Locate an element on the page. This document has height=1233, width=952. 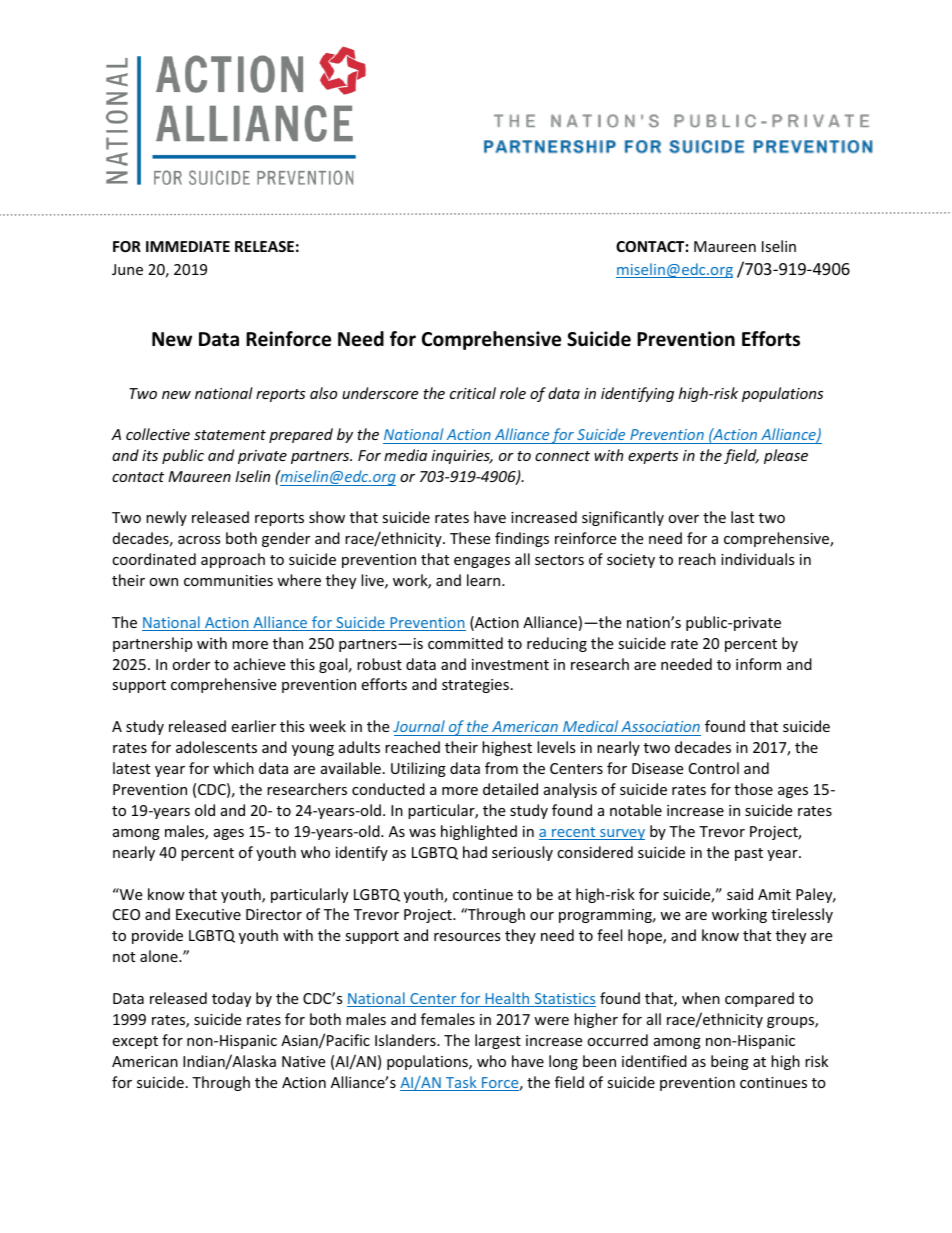
last is located at coordinates (742, 517).
